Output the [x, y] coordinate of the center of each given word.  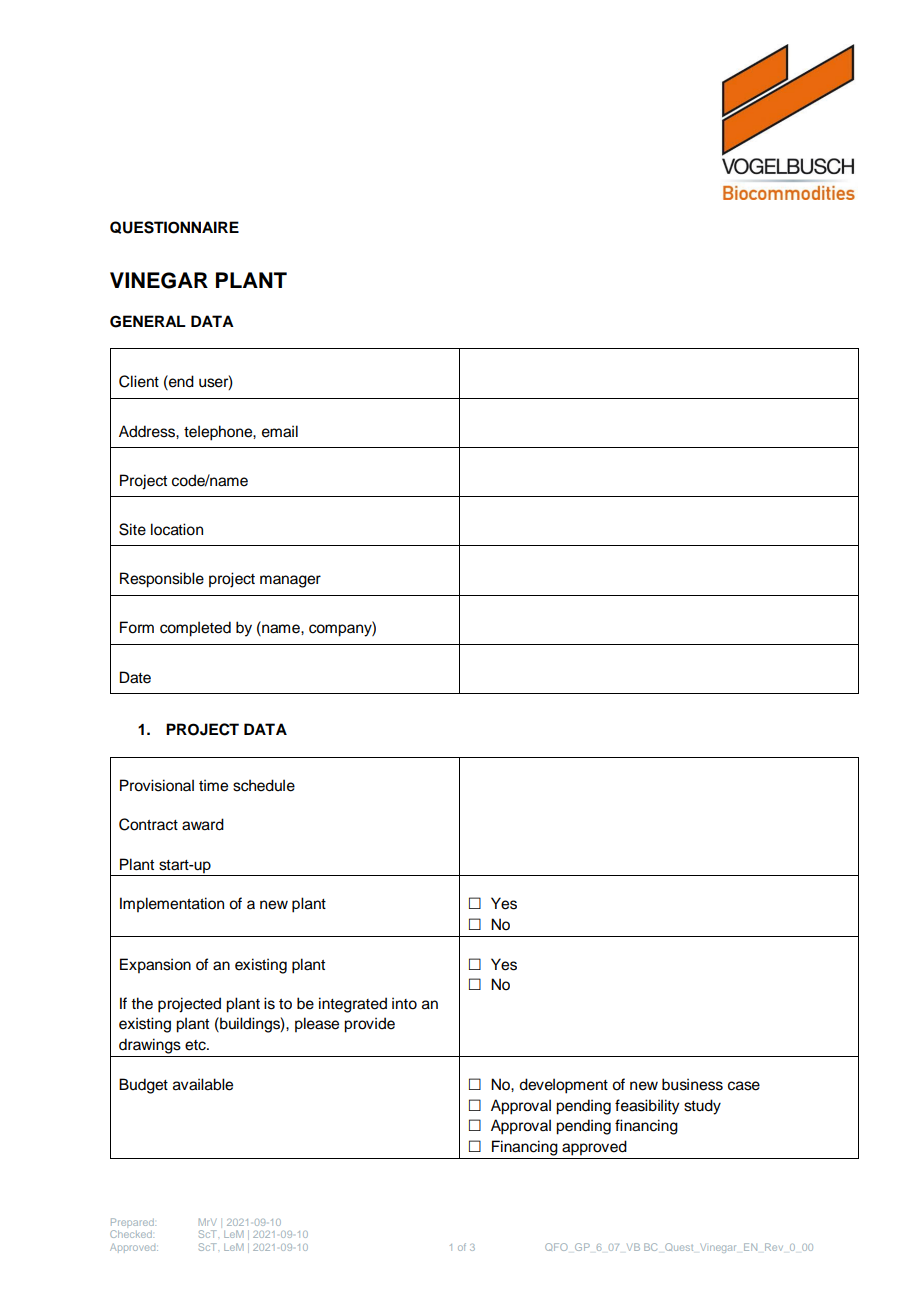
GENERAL [148, 321]
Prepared [133, 1223]
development [563, 1086]
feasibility [647, 1107]
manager [290, 581]
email [280, 431]
